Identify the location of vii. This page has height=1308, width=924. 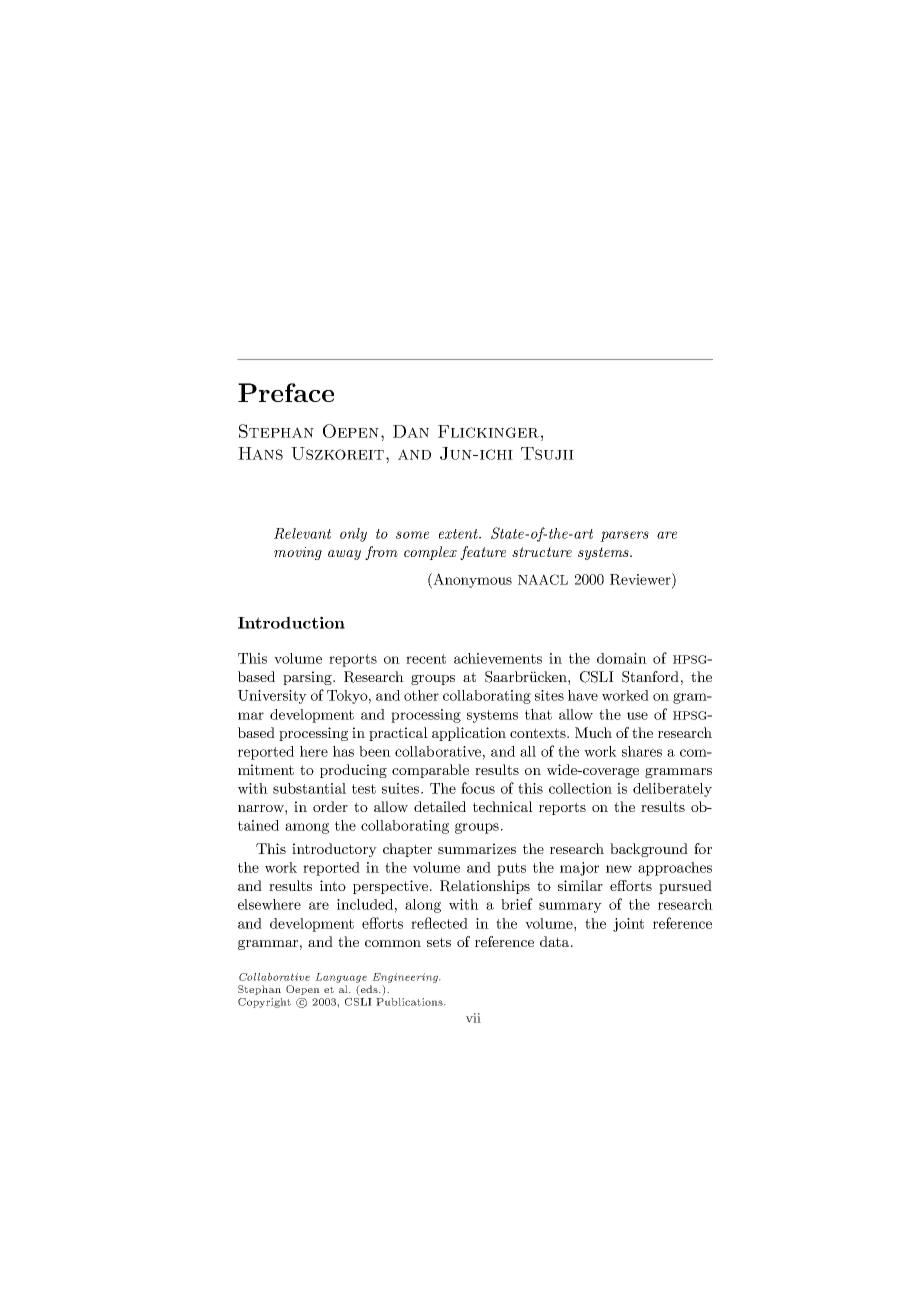
(473, 1018).
